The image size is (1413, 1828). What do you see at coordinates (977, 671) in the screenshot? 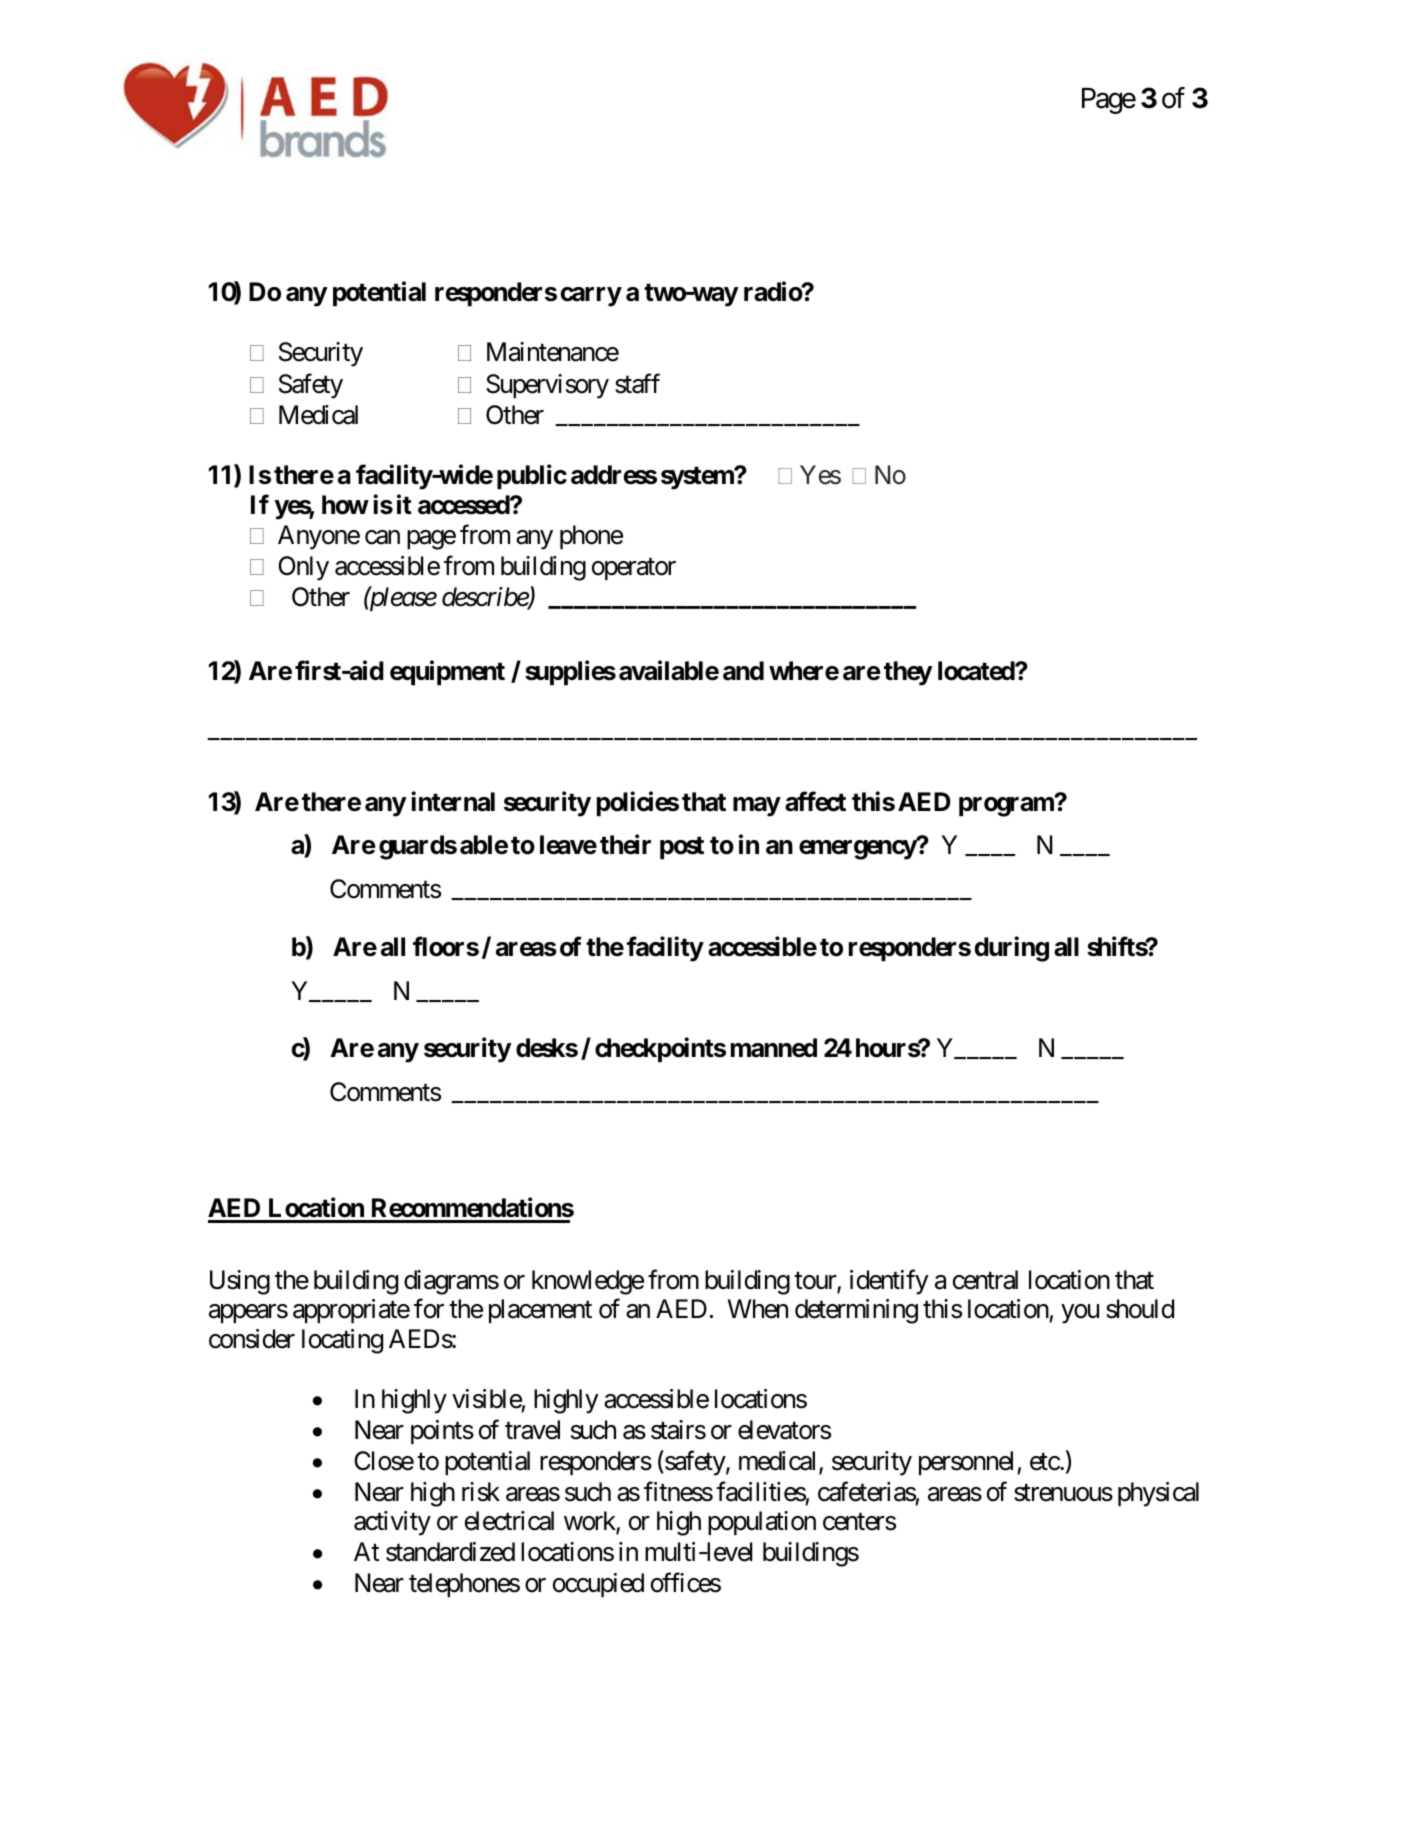
I see `located` at bounding box center [977, 671].
